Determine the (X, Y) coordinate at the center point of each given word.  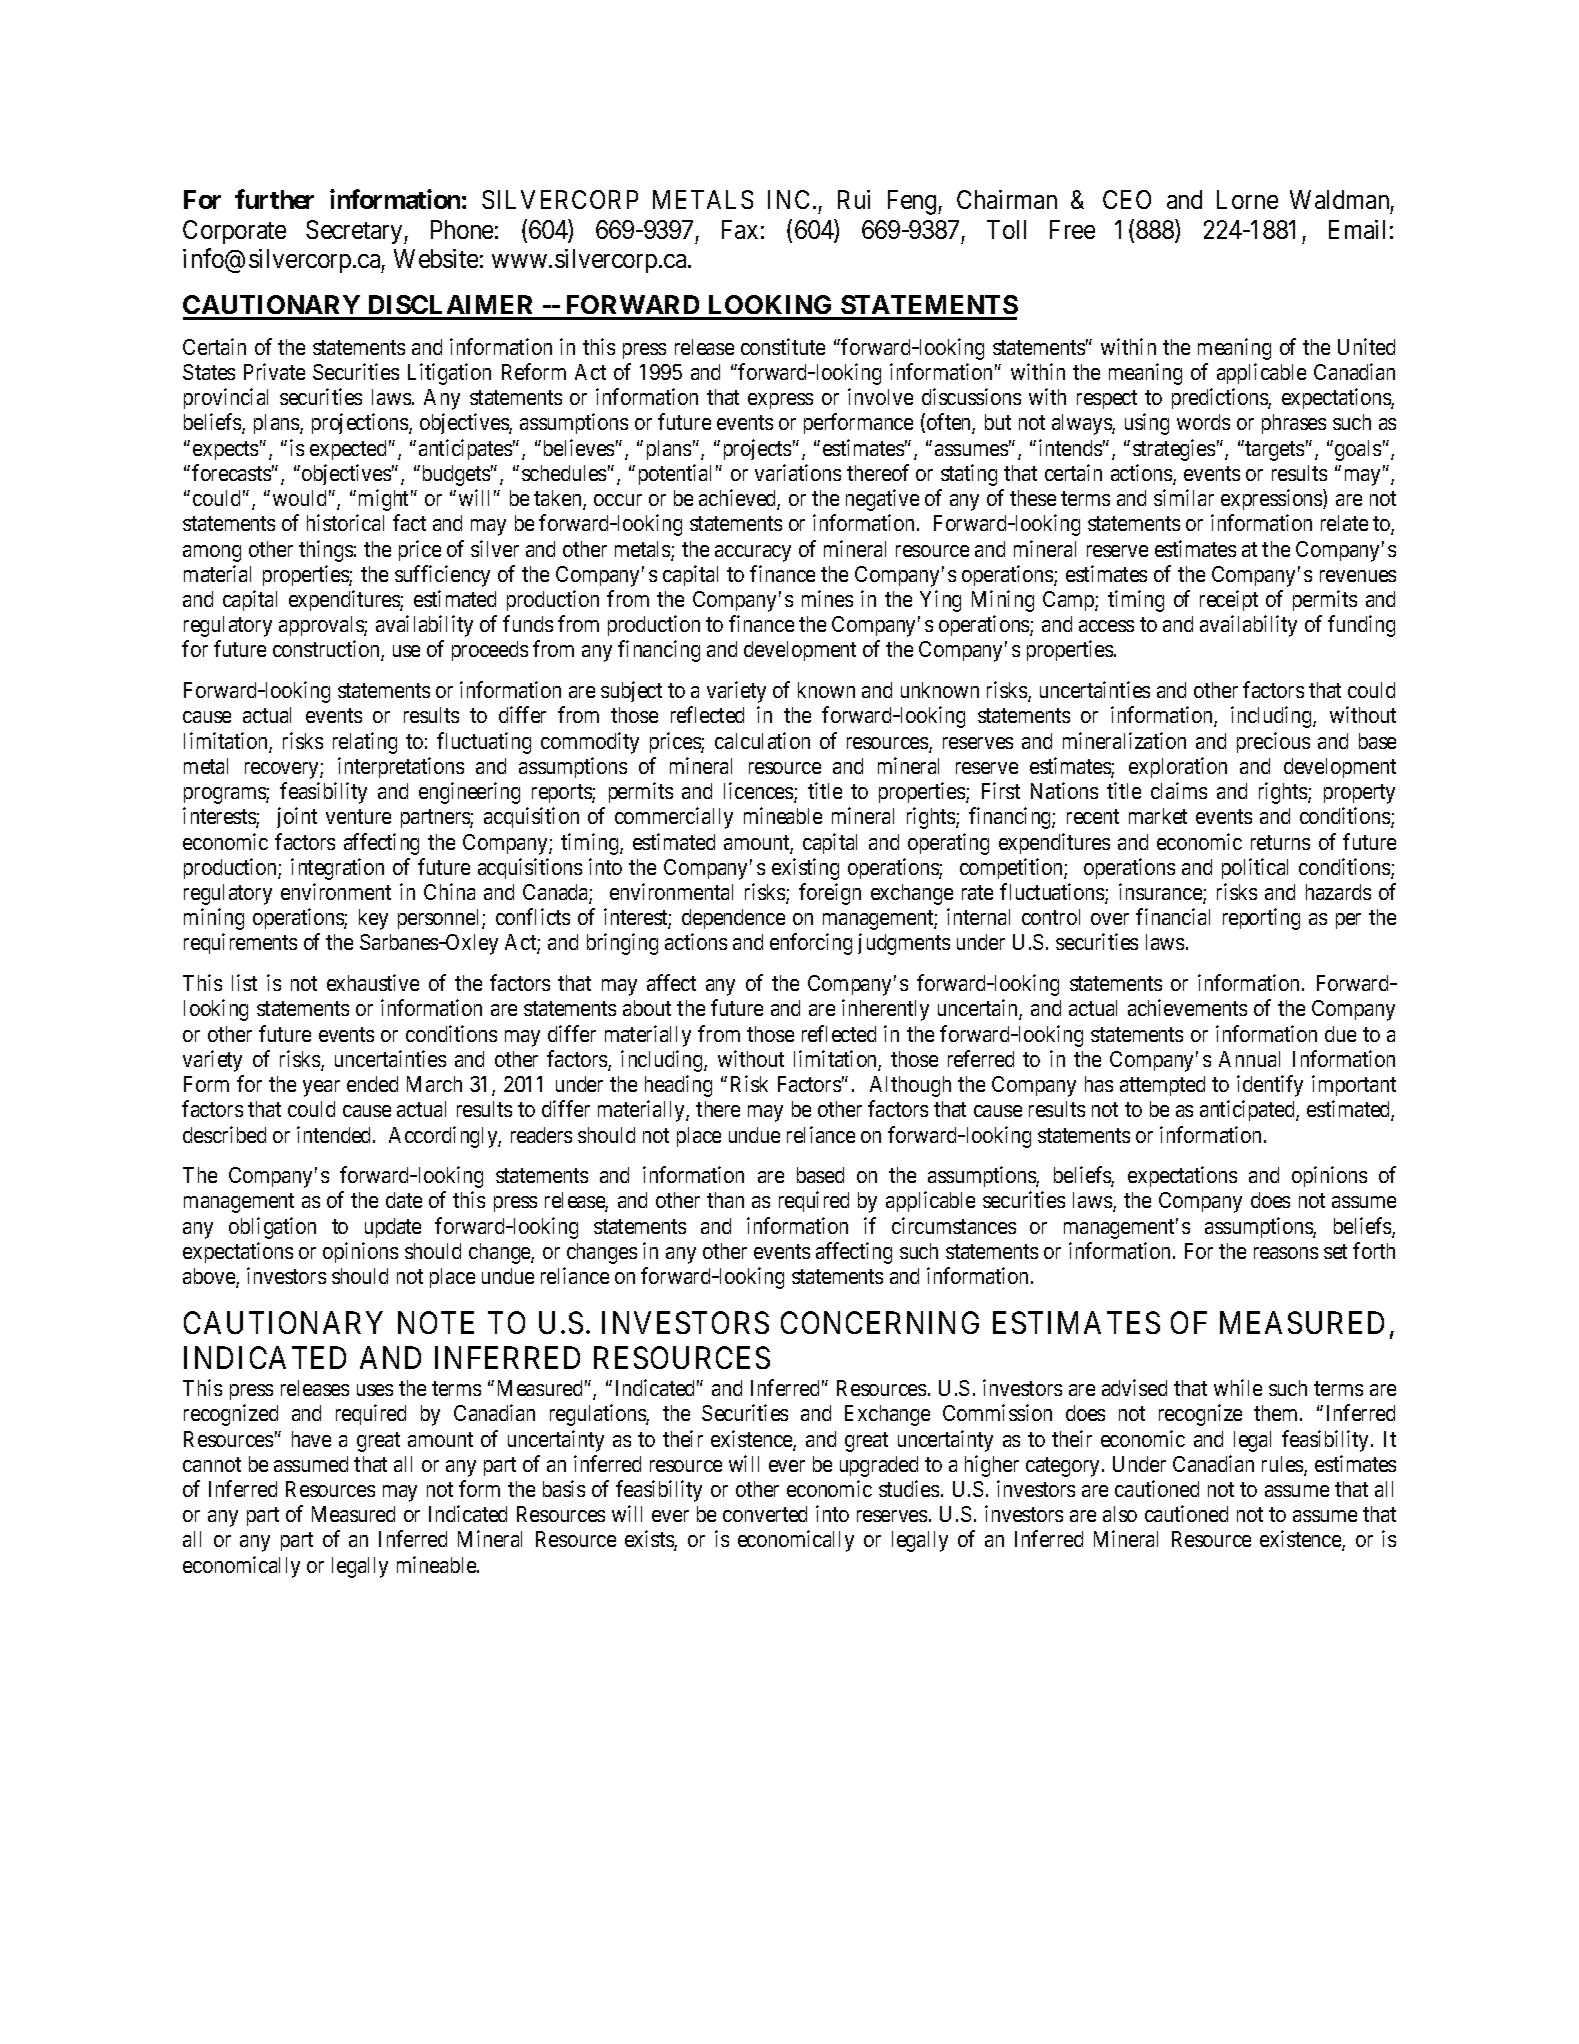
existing (805, 869)
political (1255, 868)
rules (1283, 1465)
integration (337, 869)
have (311, 1439)
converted (765, 1514)
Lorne (1247, 199)
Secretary (355, 232)
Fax (740, 229)
